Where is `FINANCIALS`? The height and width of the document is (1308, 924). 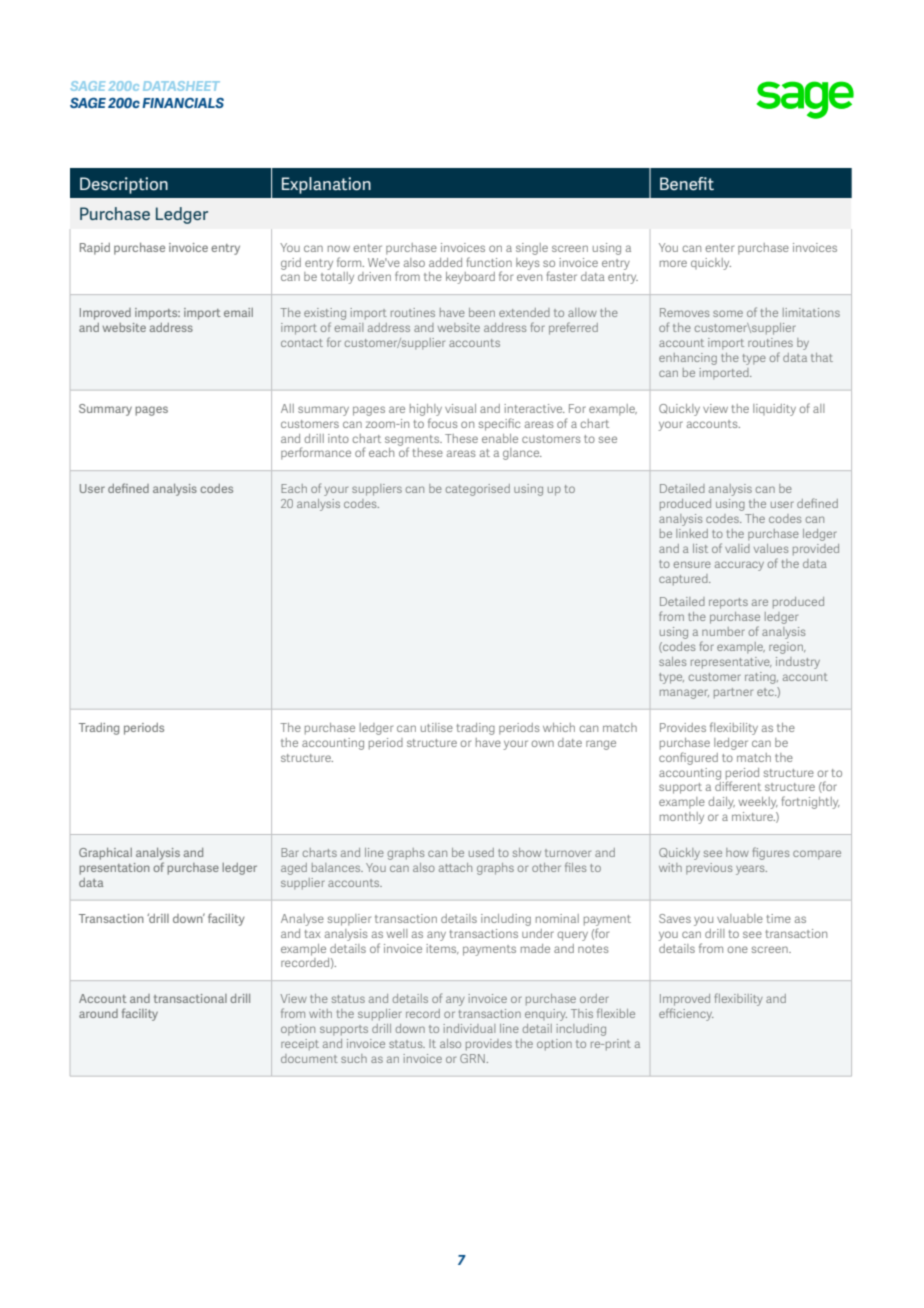
FINANCIALS is located at coordinates (183, 102).
